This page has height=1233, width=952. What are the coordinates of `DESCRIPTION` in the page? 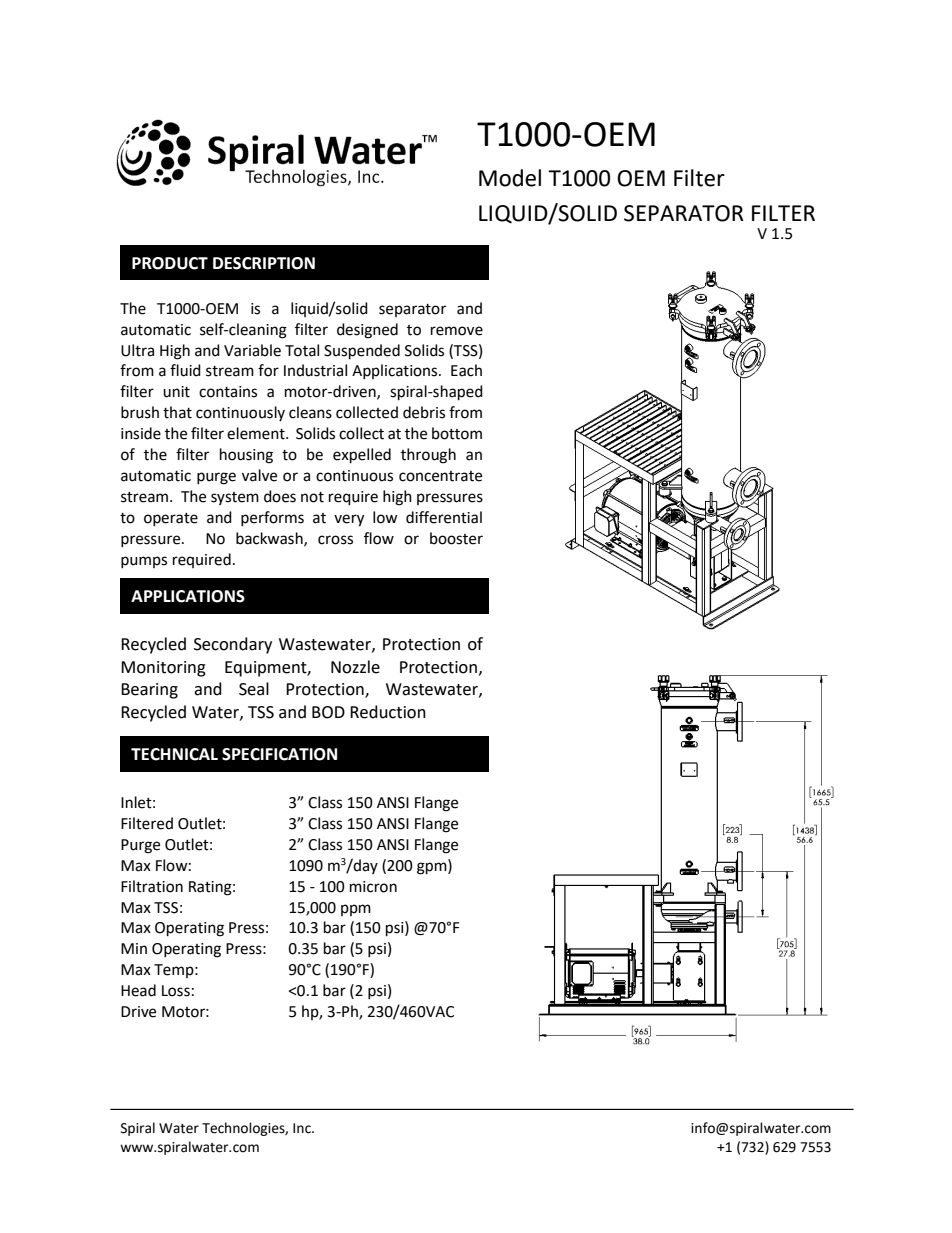 It's located at (264, 263).
